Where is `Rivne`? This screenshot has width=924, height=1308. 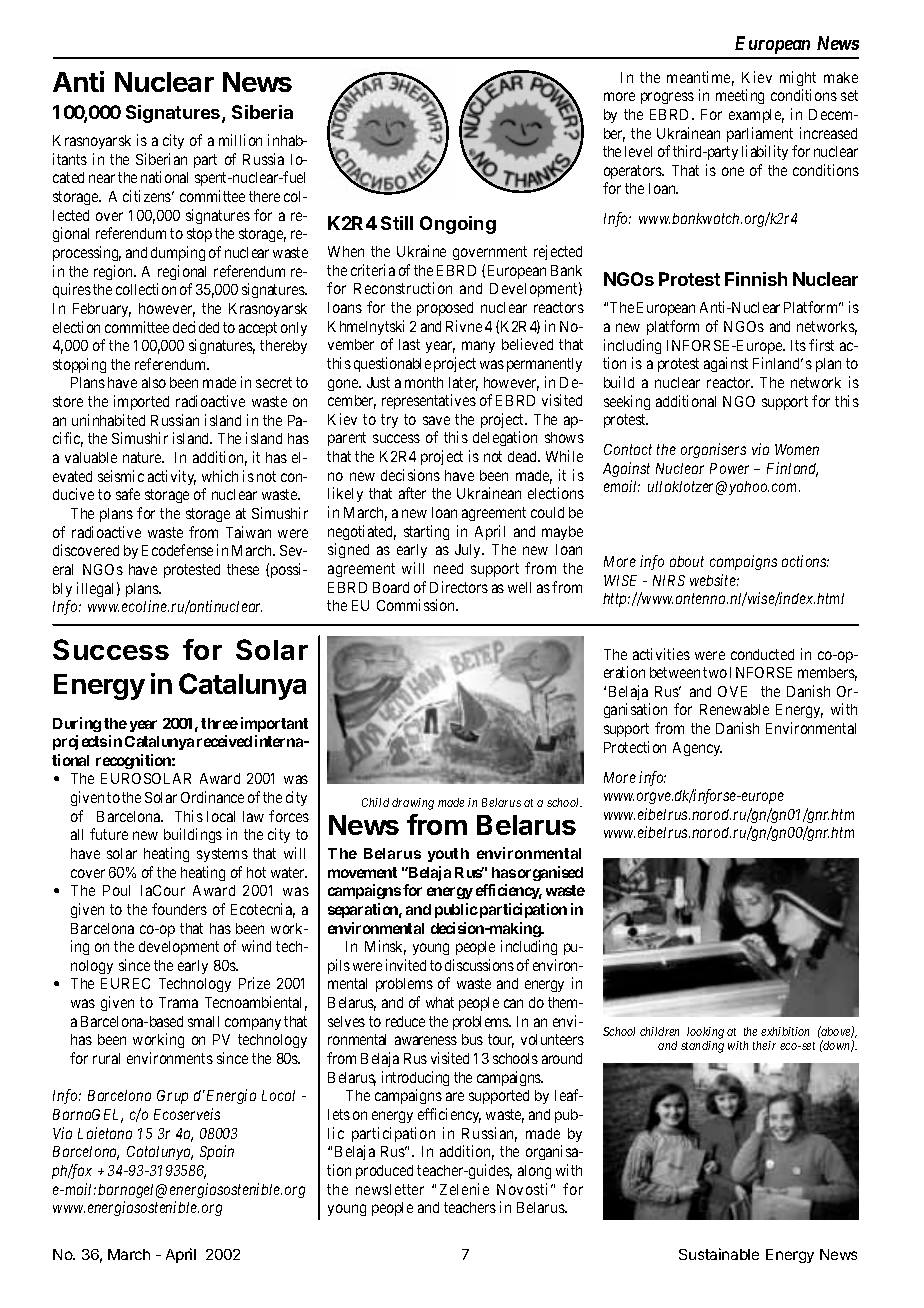 Rivne is located at coordinates (464, 326).
